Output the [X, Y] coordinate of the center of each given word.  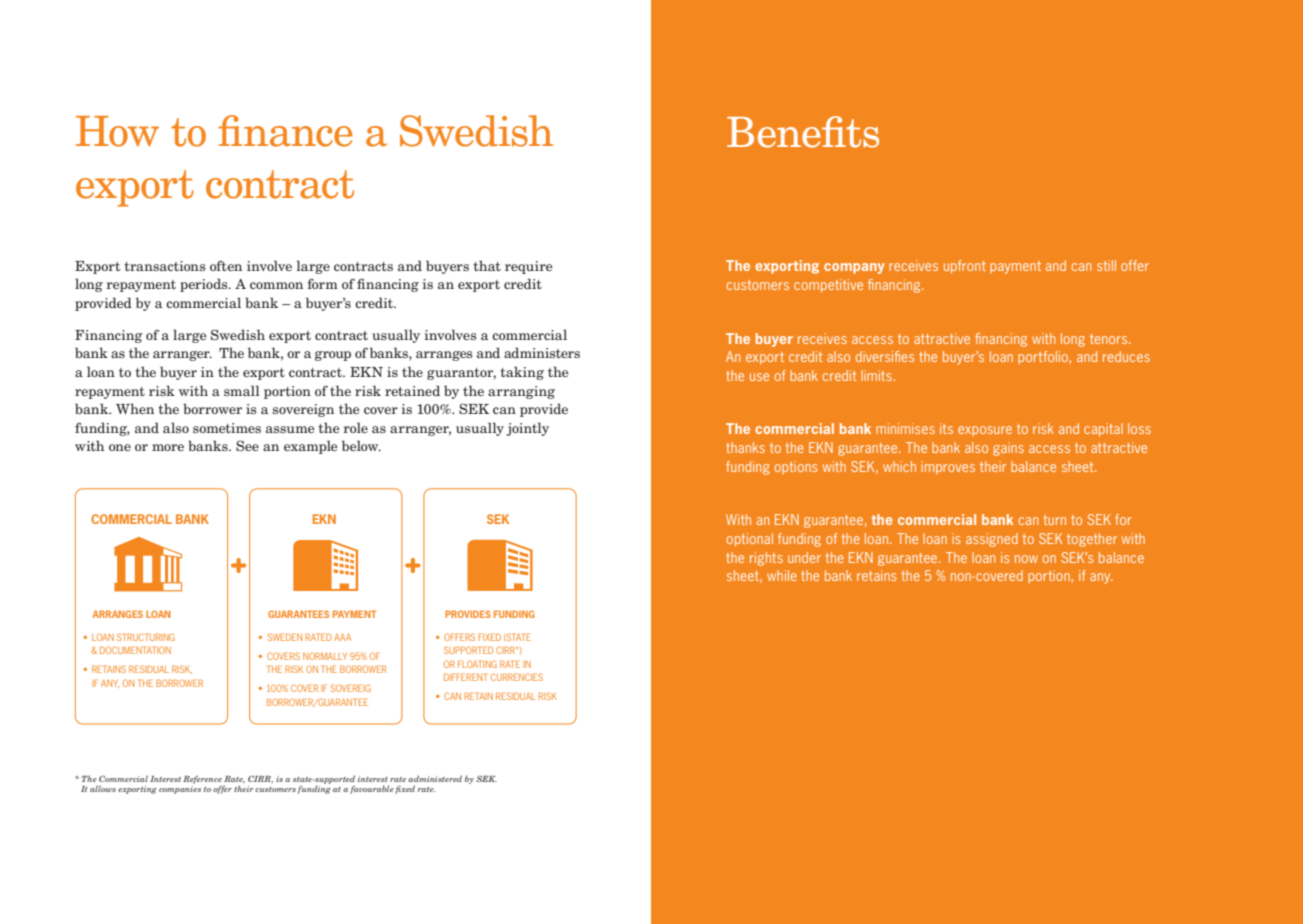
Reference [202, 780]
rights [766, 559]
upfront [965, 266]
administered [435, 778]
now [1026, 559]
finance [285, 131]
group [333, 356]
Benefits [803, 132]
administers [542, 352]
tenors [1110, 339]
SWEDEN [284, 637]
